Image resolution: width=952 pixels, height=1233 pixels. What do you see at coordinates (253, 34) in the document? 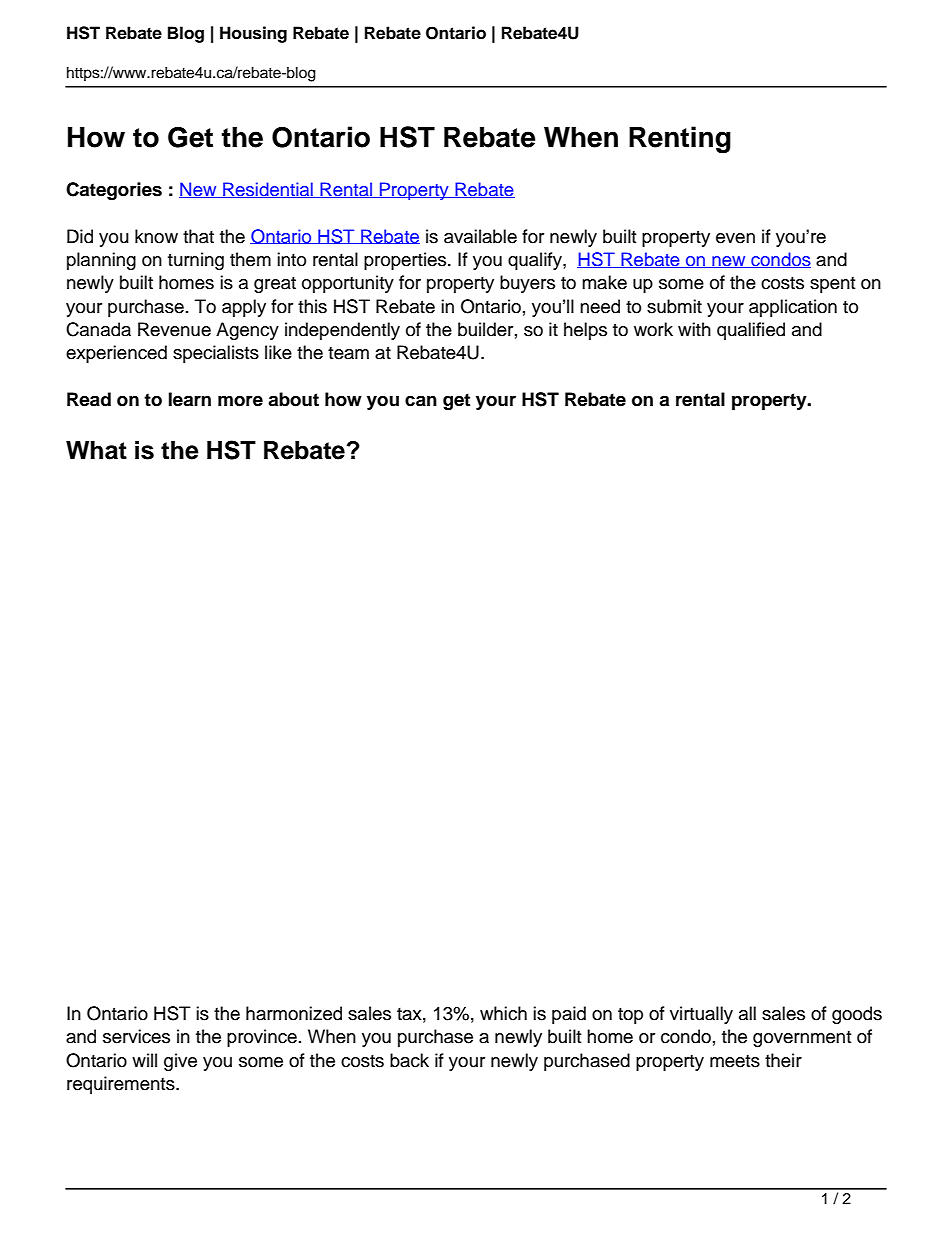
I see `Housing` at bounding box center [253, 34].
